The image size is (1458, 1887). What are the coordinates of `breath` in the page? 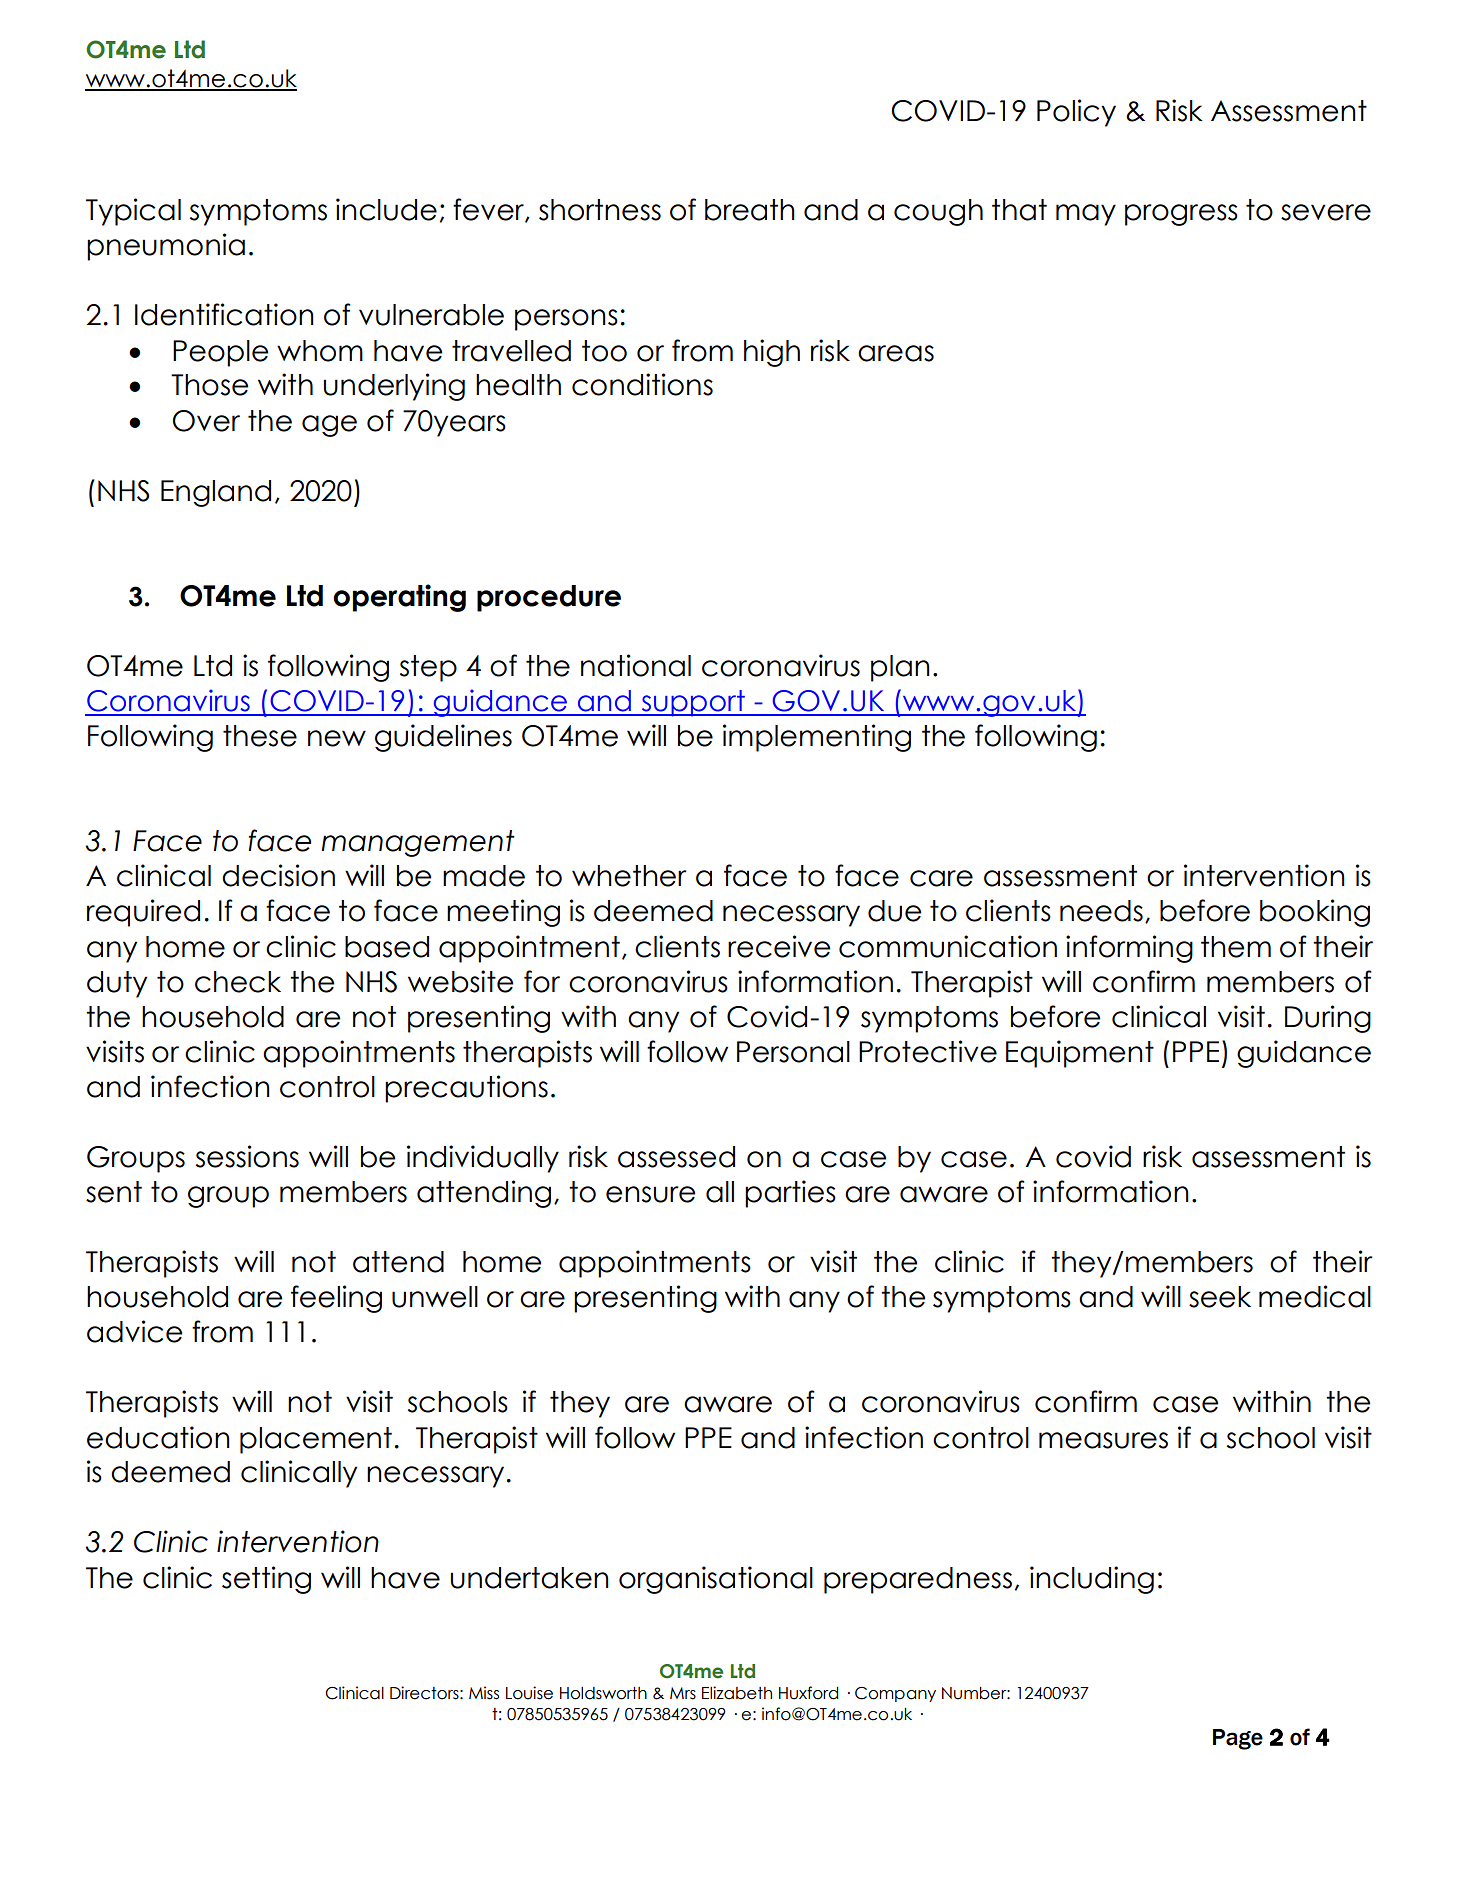 It's located at (750, 210).
